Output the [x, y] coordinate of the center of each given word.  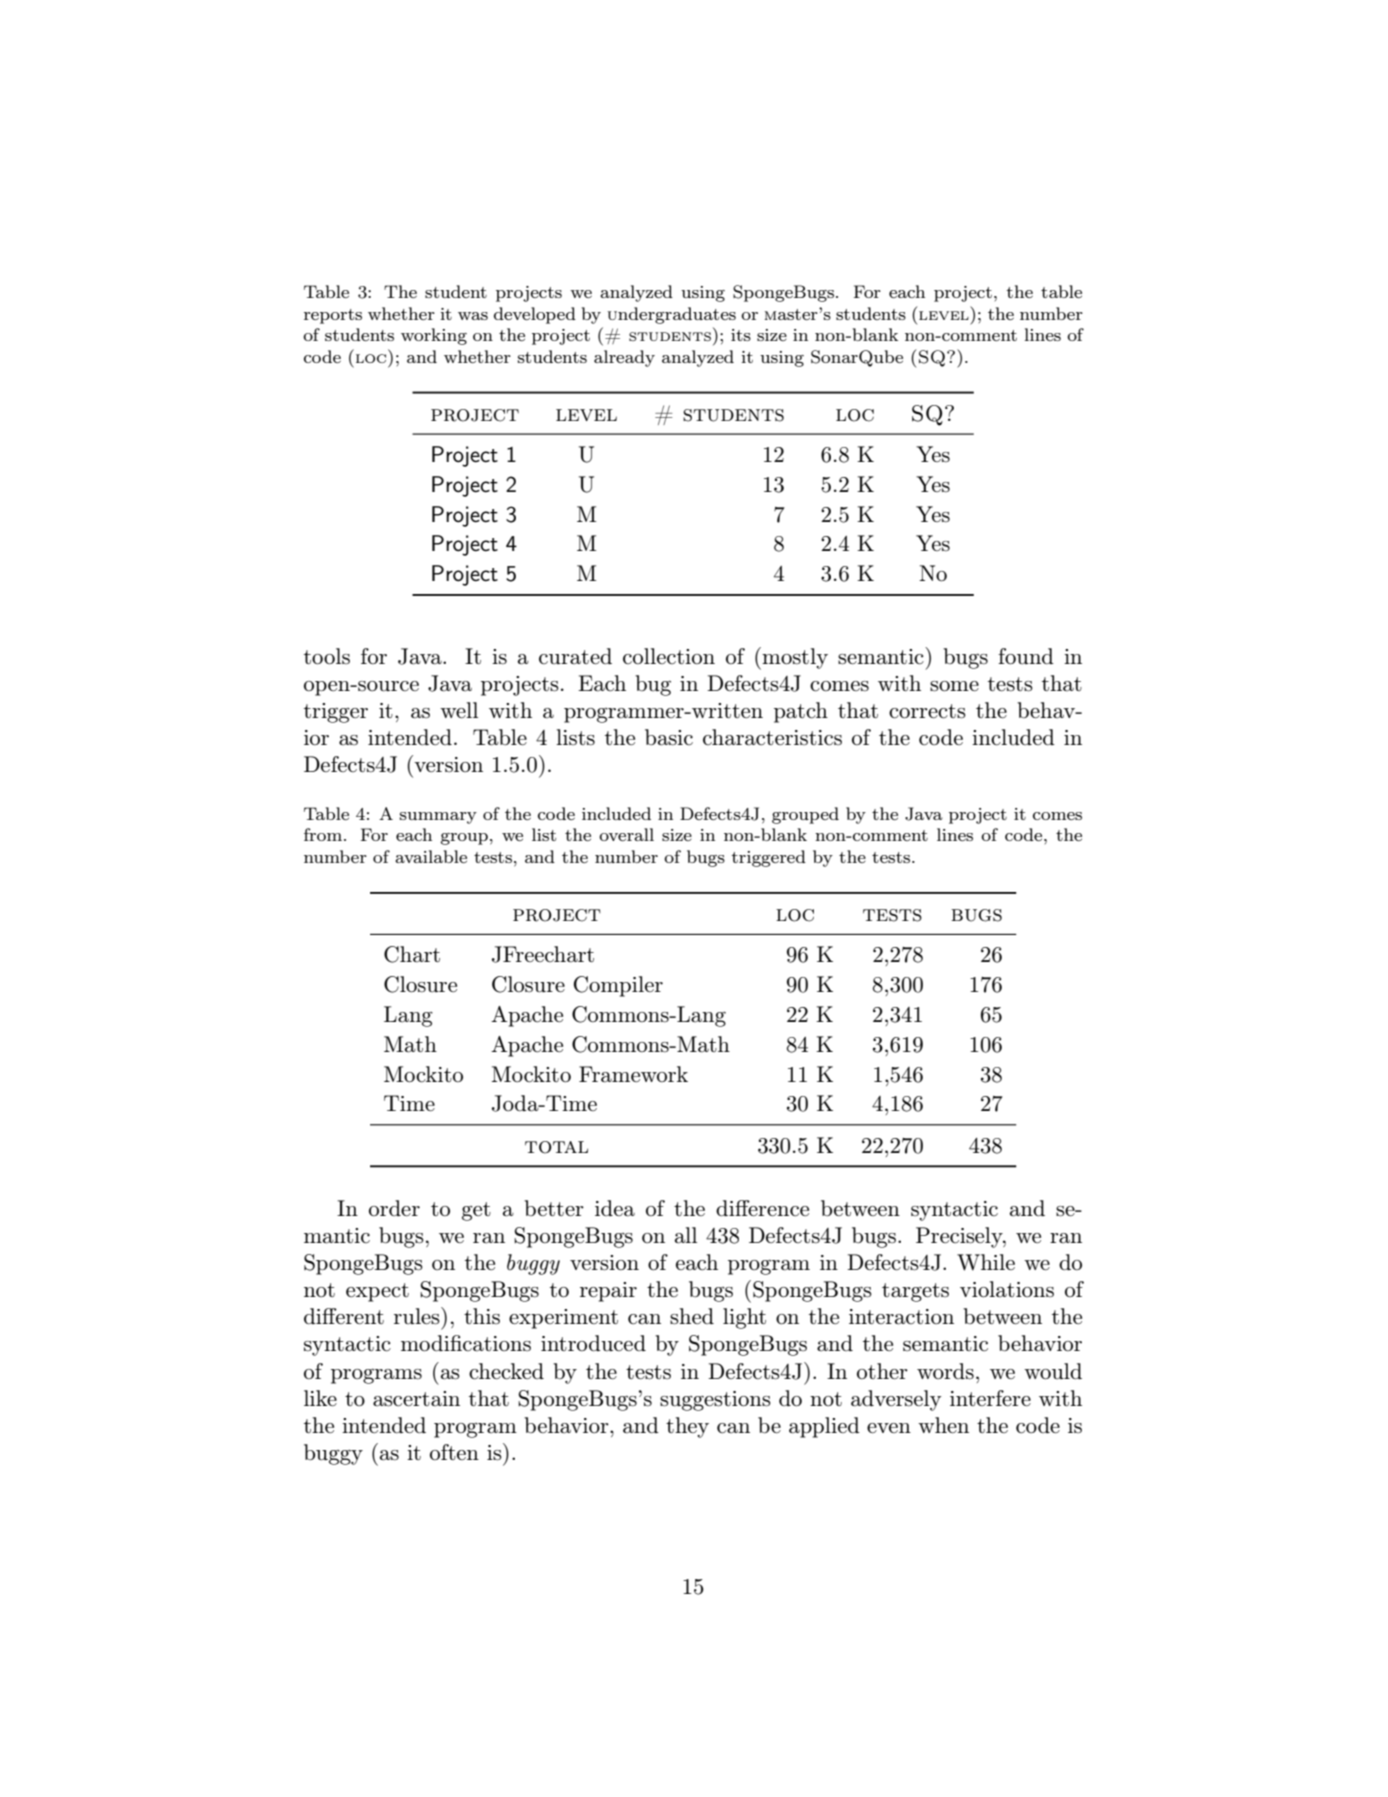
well [459, 710]
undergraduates [672, 315]
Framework [633, 1074]
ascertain [416, 1399]
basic [669, 737]
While [986, 1262]
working [434, 336]
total [556, 1147]
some [954, 686]
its [741, 335]
